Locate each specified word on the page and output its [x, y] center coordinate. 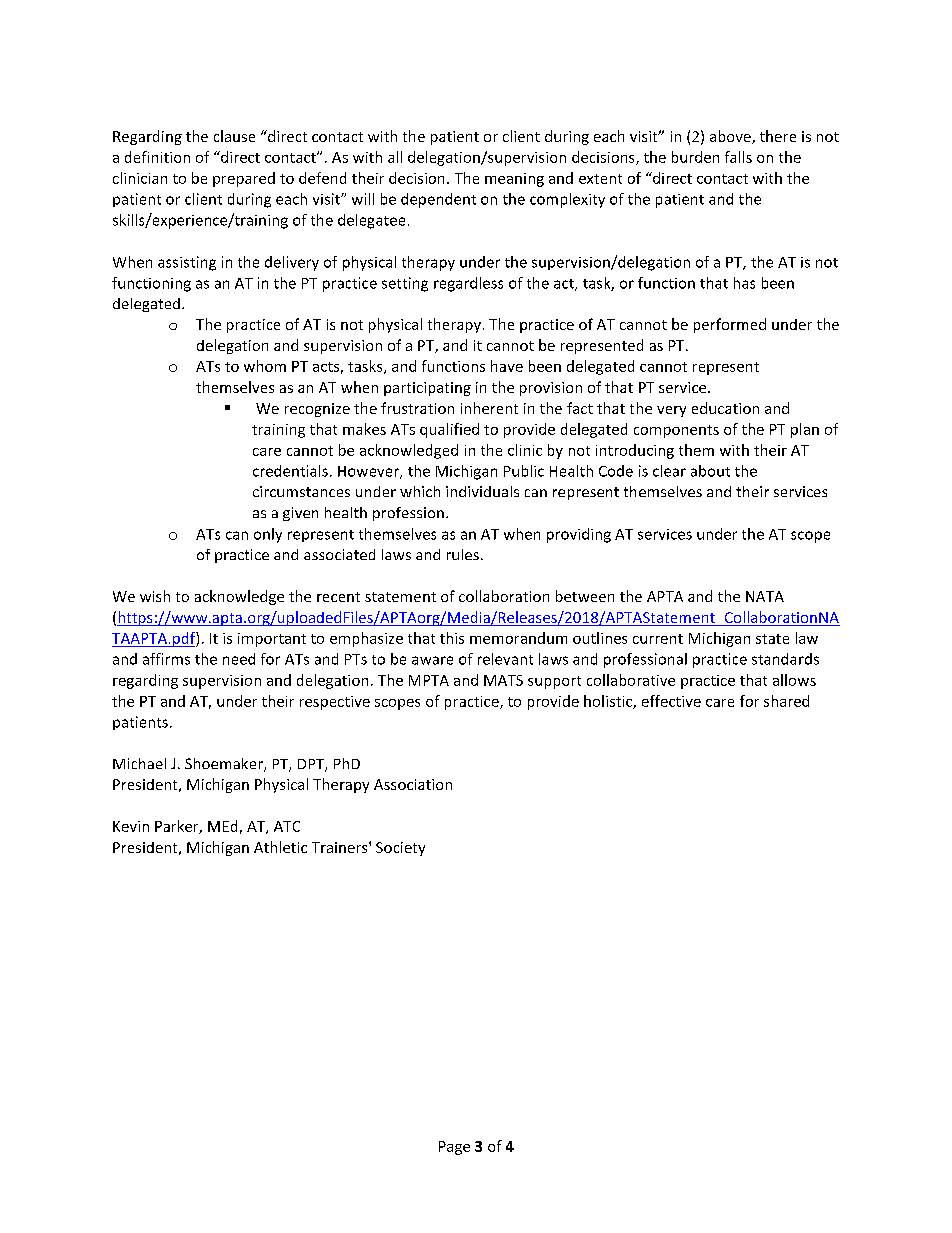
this [452, 638]
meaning [514, 180]
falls [738, 157]
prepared [244, 179]
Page [454, 1148]
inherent [489, 408]
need [239, 659]
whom [265, 366]
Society [400, 849]
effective [671, 701]
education [725, 408]
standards [785, 659]
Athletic [280, 847]
